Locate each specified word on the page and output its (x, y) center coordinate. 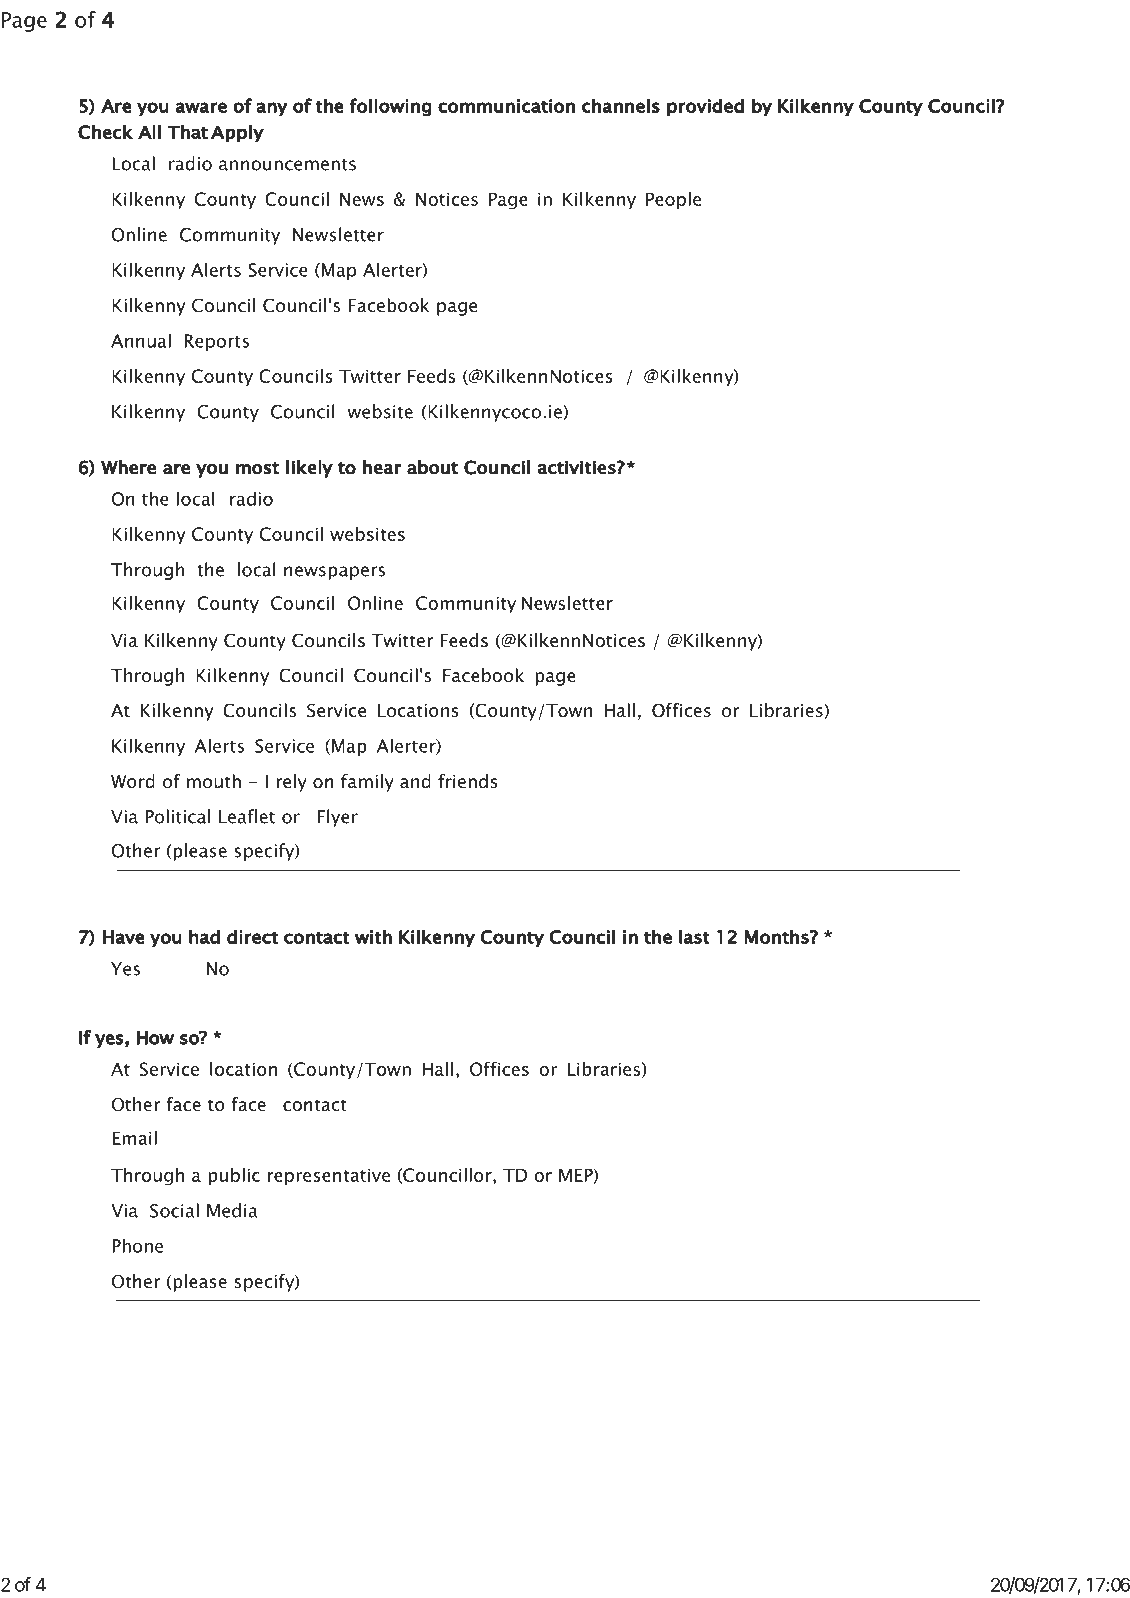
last (694, 936)
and (415, 781)
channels (621, 105)
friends (468, 781)
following (391, 107)
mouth (214, 781)
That (188, 131)
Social (174, 1210)
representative (329, 1177)
